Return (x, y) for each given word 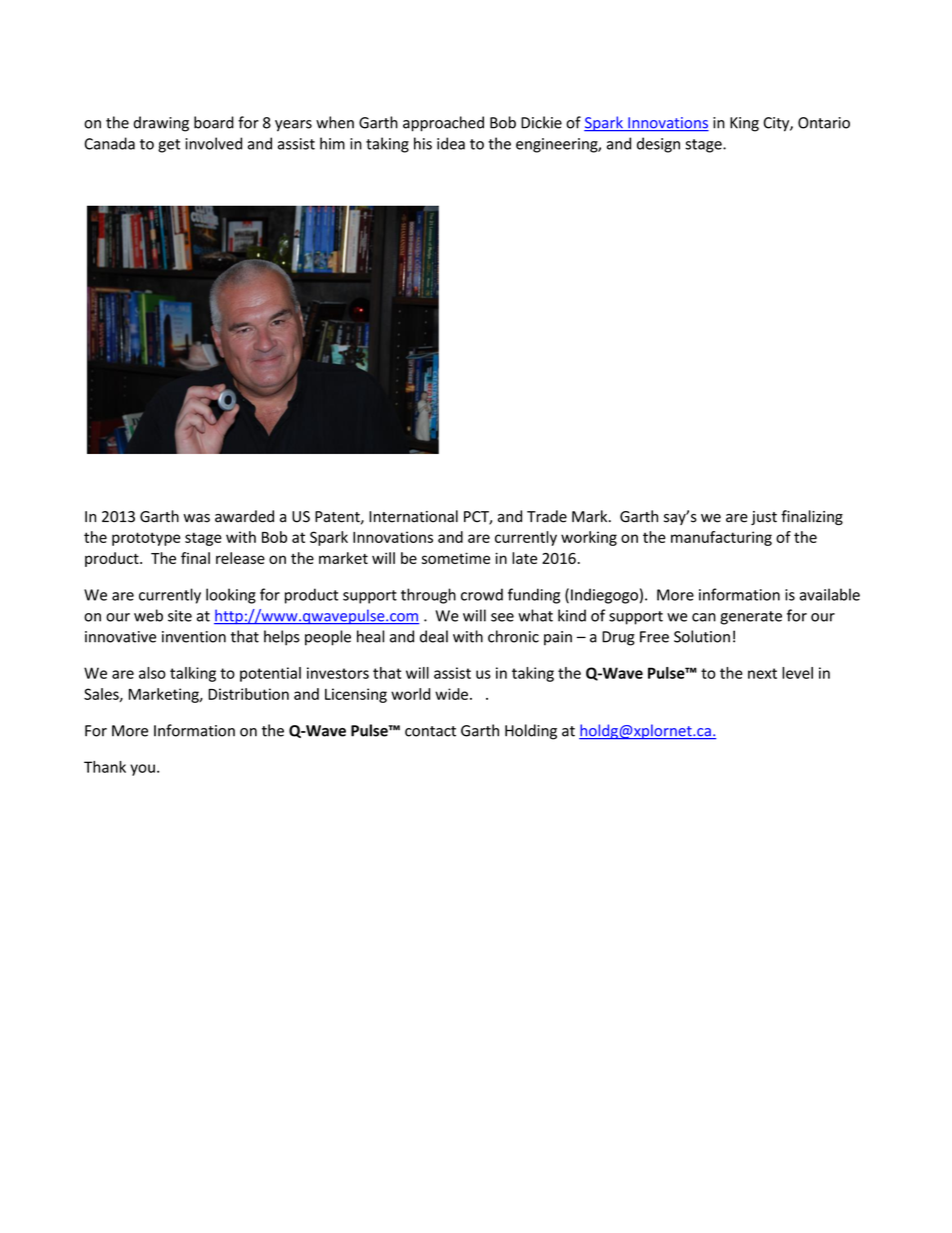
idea (451, 143)
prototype (146, 539)
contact (430, 731)
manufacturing (721, 538)
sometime (456, 558)
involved (213, 143)
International (413, 516)
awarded (244, 516)
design (658, 145)
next (762, 673)
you (142, 770)
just (764, 518)
